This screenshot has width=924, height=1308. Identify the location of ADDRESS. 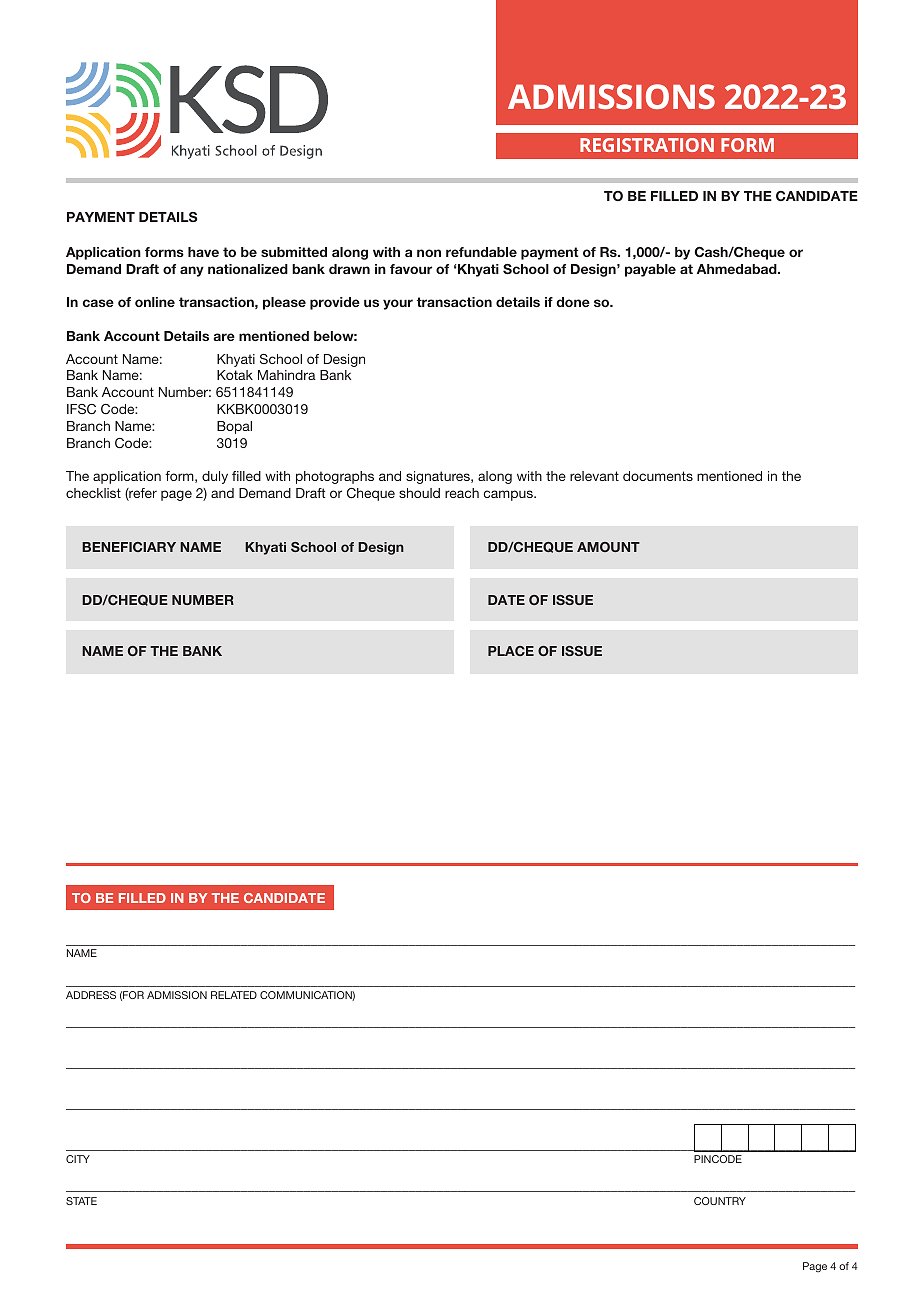
(91, 995).
